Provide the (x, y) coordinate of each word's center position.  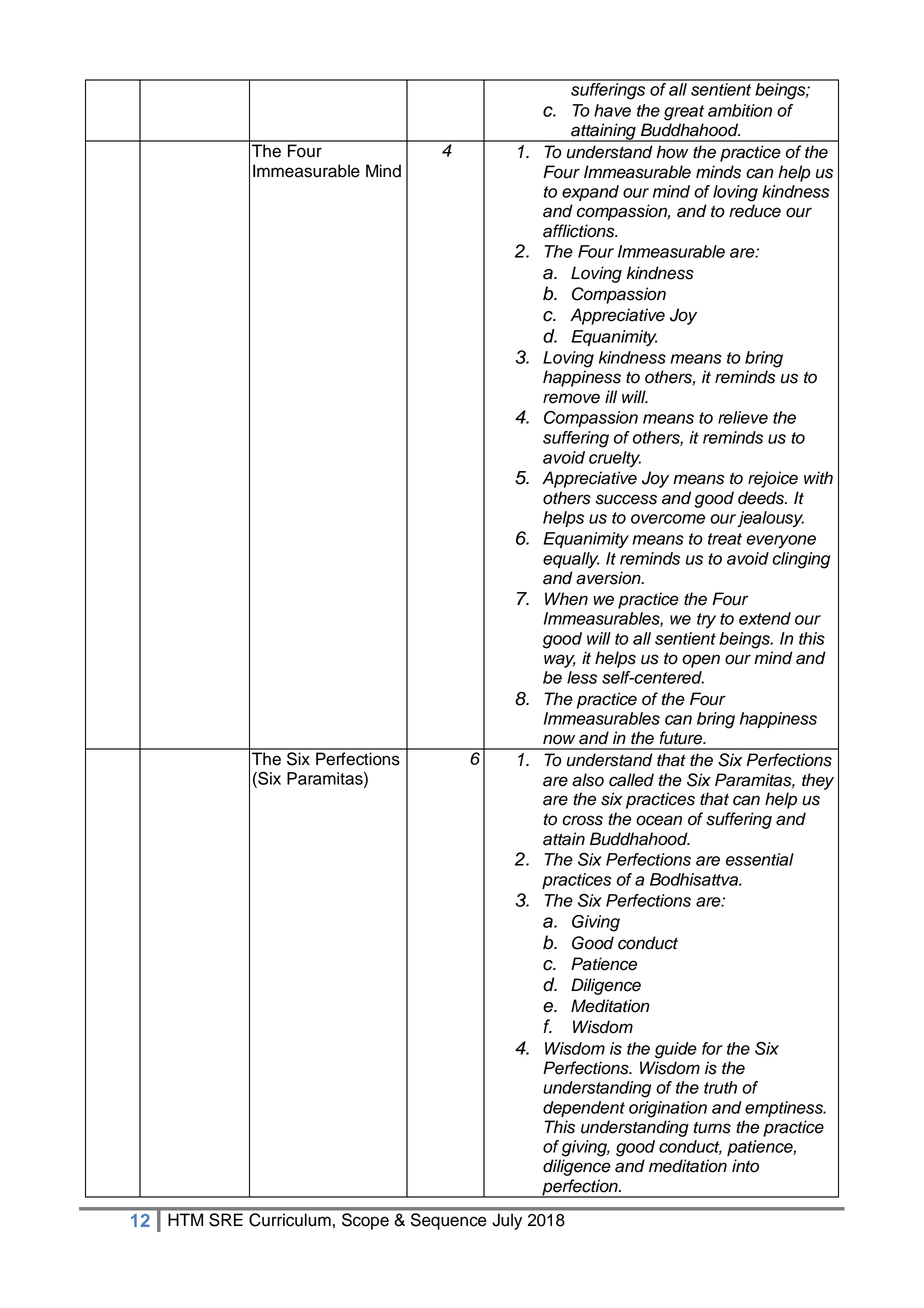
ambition (740, 110)
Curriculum (290, 1220)
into (745, 1166)
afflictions (580, 231)
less (582, 677)
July (507, 1221)
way (560, 661)
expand (590, 193)
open (701, 661)
